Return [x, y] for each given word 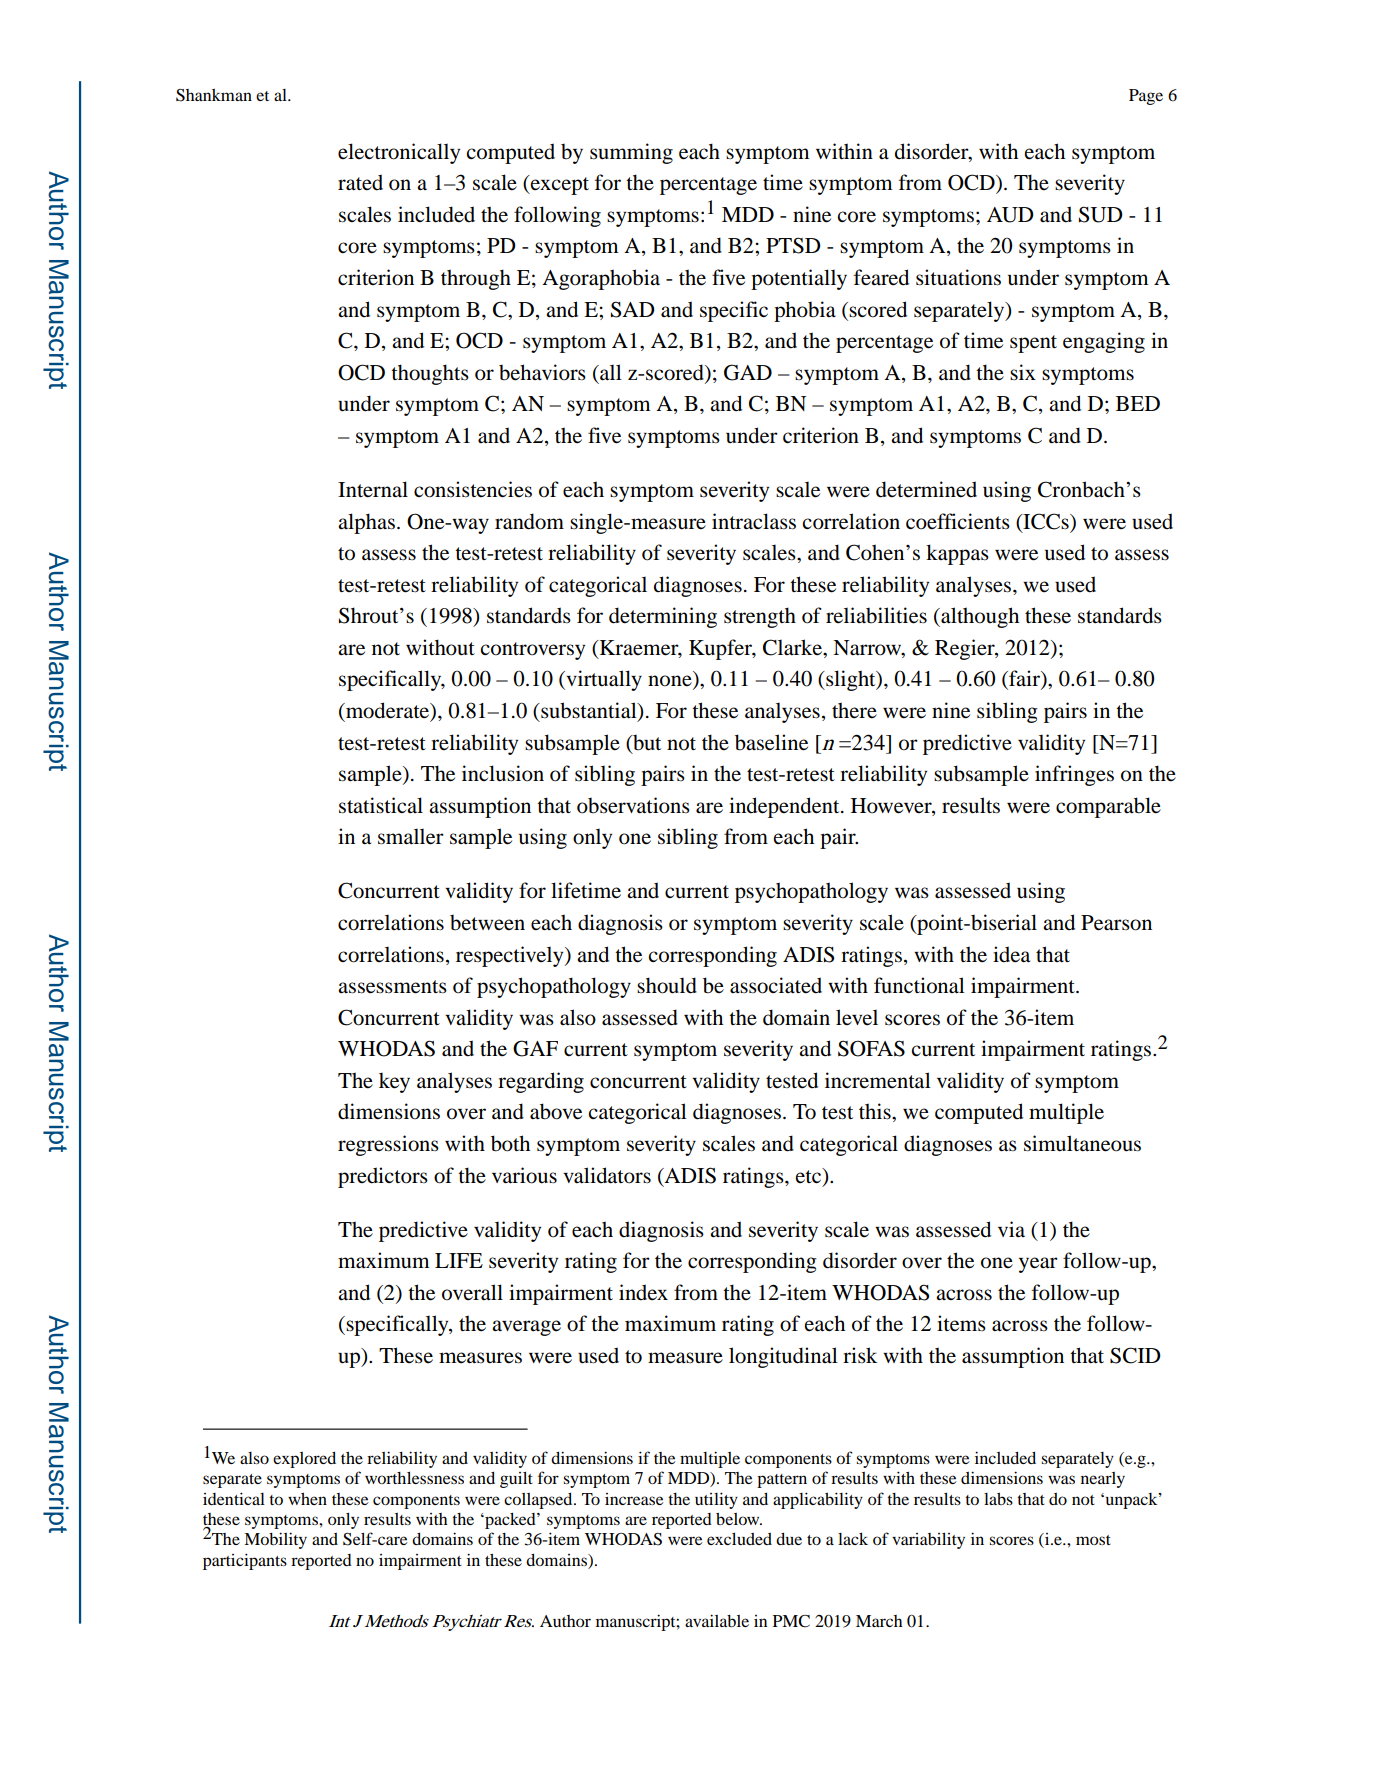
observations [633, 805]
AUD [1010, 215]
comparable [1108, 807]
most [1093, 1540]
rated [360, 182]
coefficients [958, 521]
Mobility [275, 1540]
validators [607, 1175]
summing [631, 153]
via [1011, 1229]
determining [663, 617]
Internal [373, 489]
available [717, 1620]
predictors [383, 1177]
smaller [411, 836]
